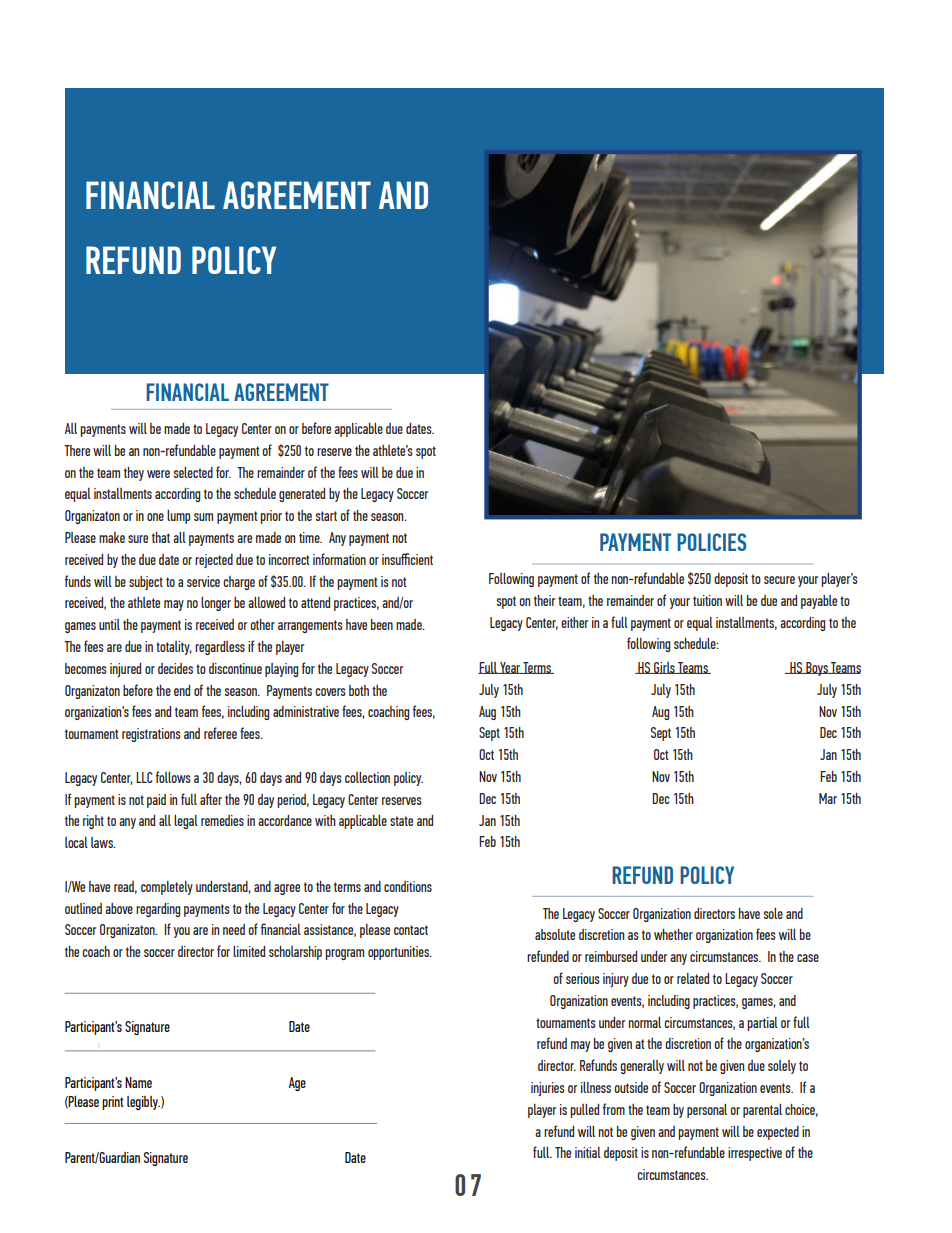 This page has height=1233, width=952. Describe the element at coordinates (711, 542) in the page. I see `POLICIES` at that location.
